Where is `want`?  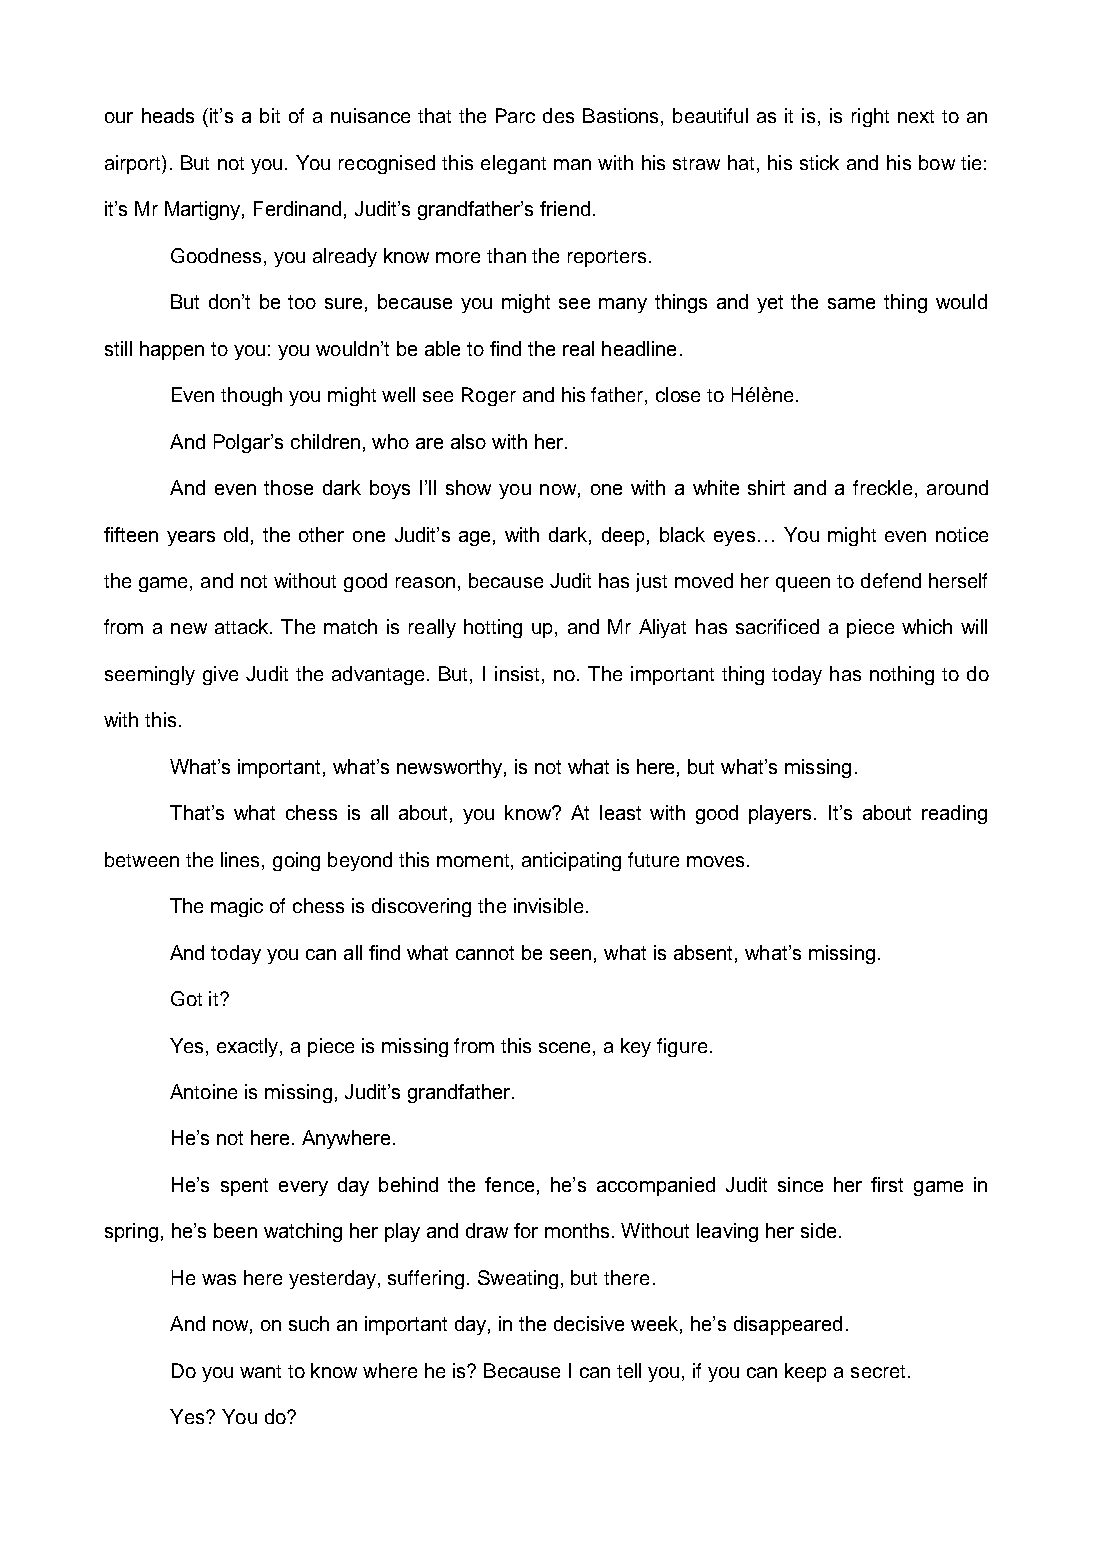 want is located at coordinates (260, 1371).
